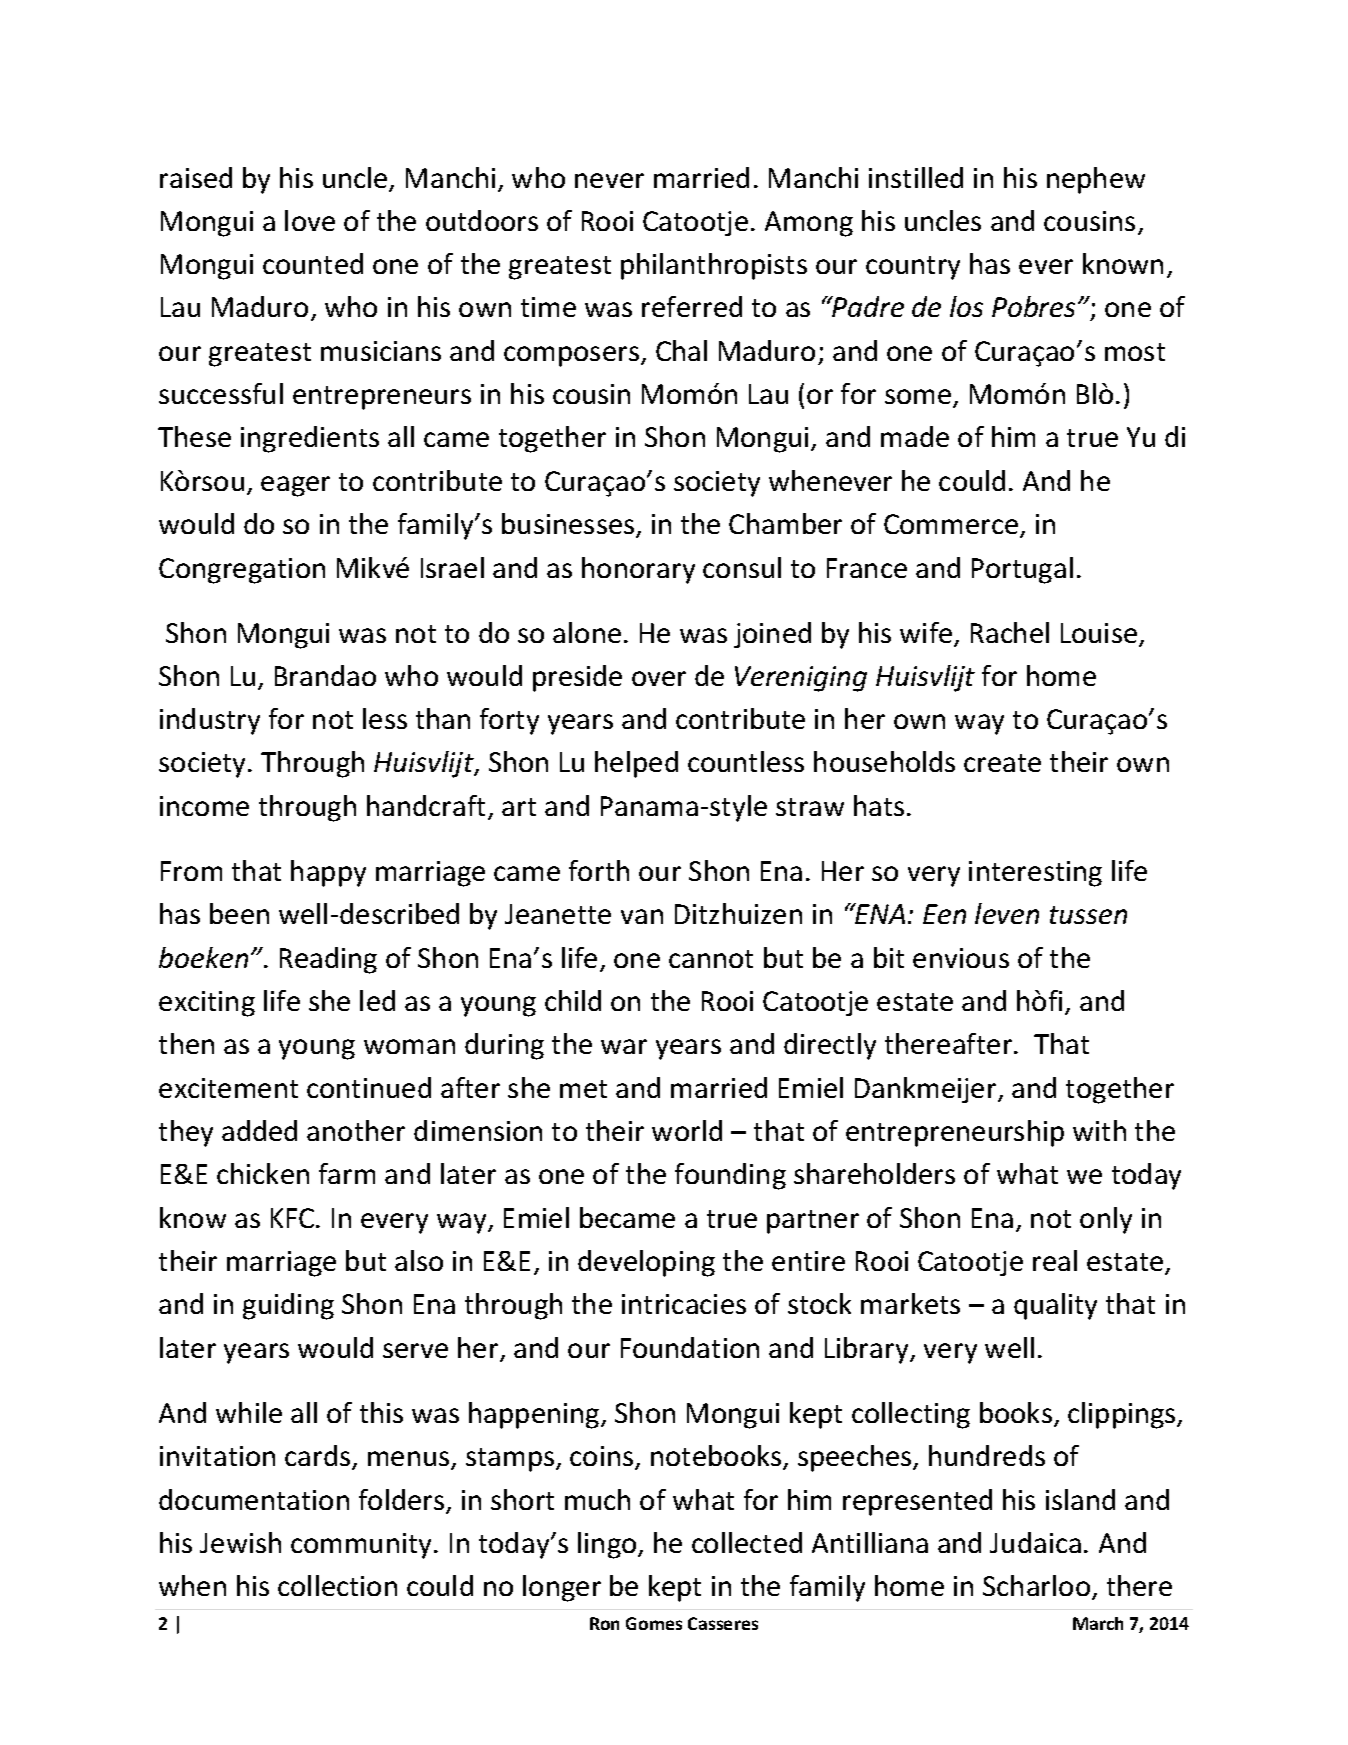 Image resolution: width=1348 pixels, height=1745 pixels. What do you see at coordinates (714, 266) in the screenshot?
I see `philanthropists` at bounding box center [714, 266].
